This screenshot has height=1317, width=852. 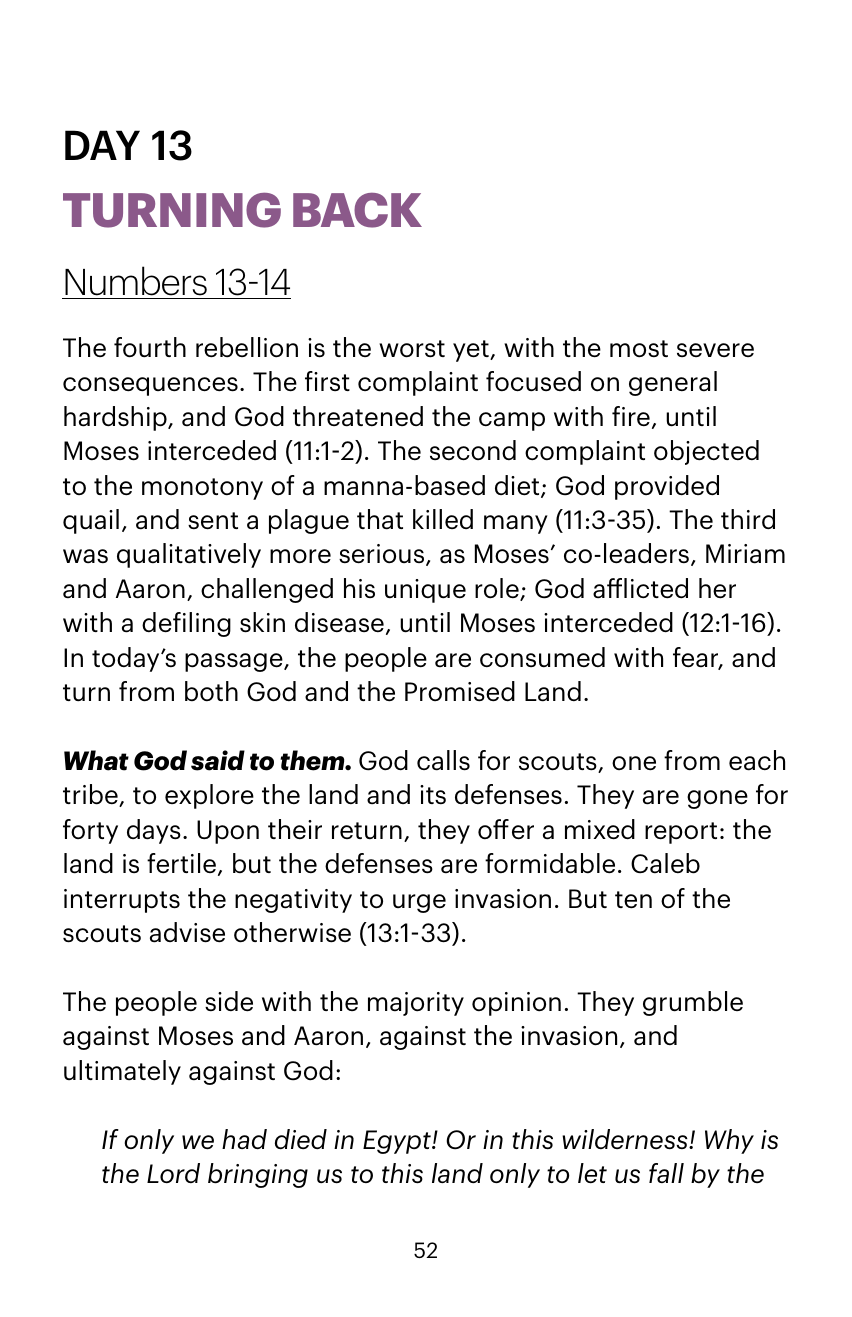 I want to click on both, so click(x=211, y=691).
